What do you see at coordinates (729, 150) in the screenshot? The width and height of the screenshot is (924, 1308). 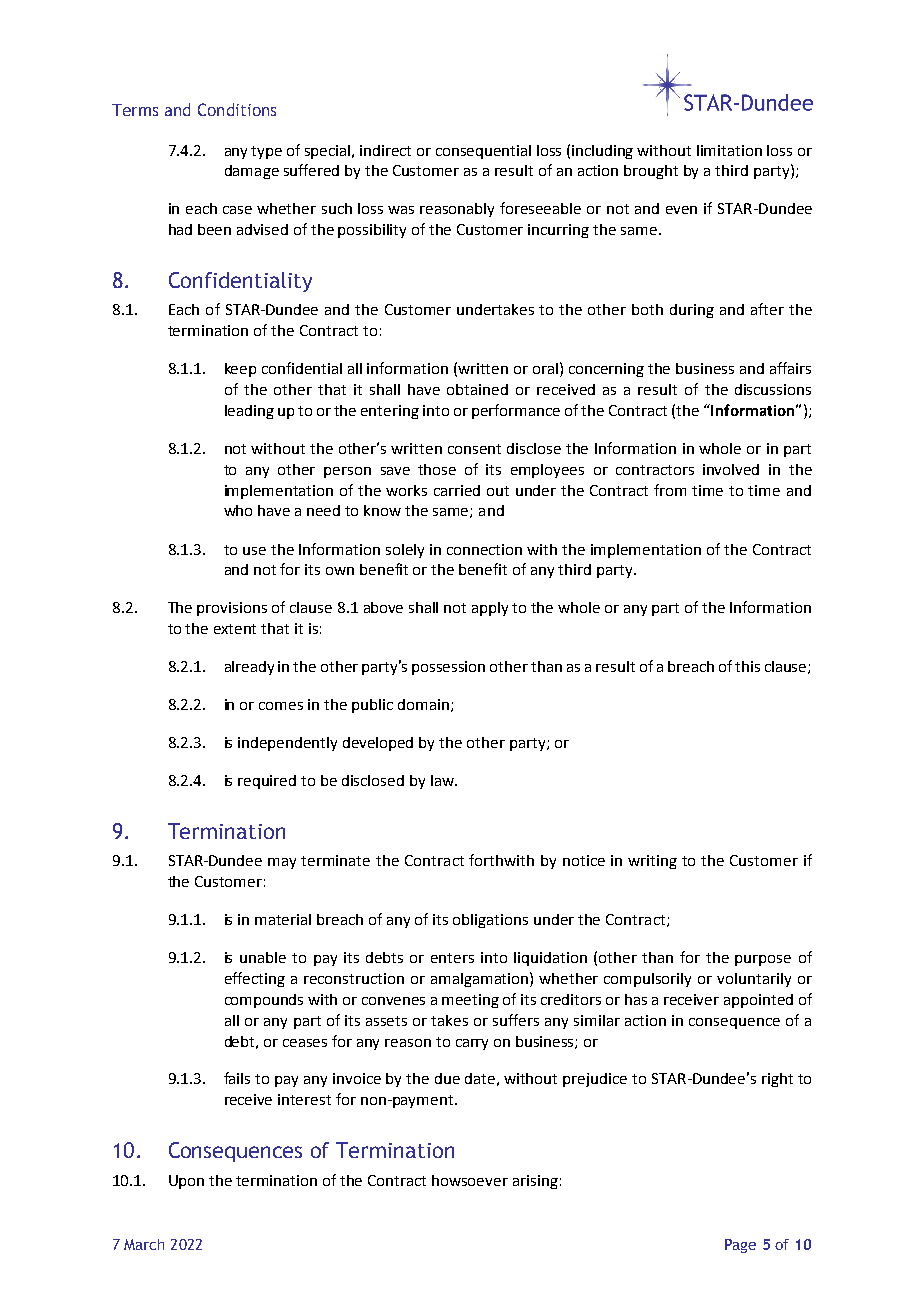 I see `limitation` at bounding box center [729, 150].
